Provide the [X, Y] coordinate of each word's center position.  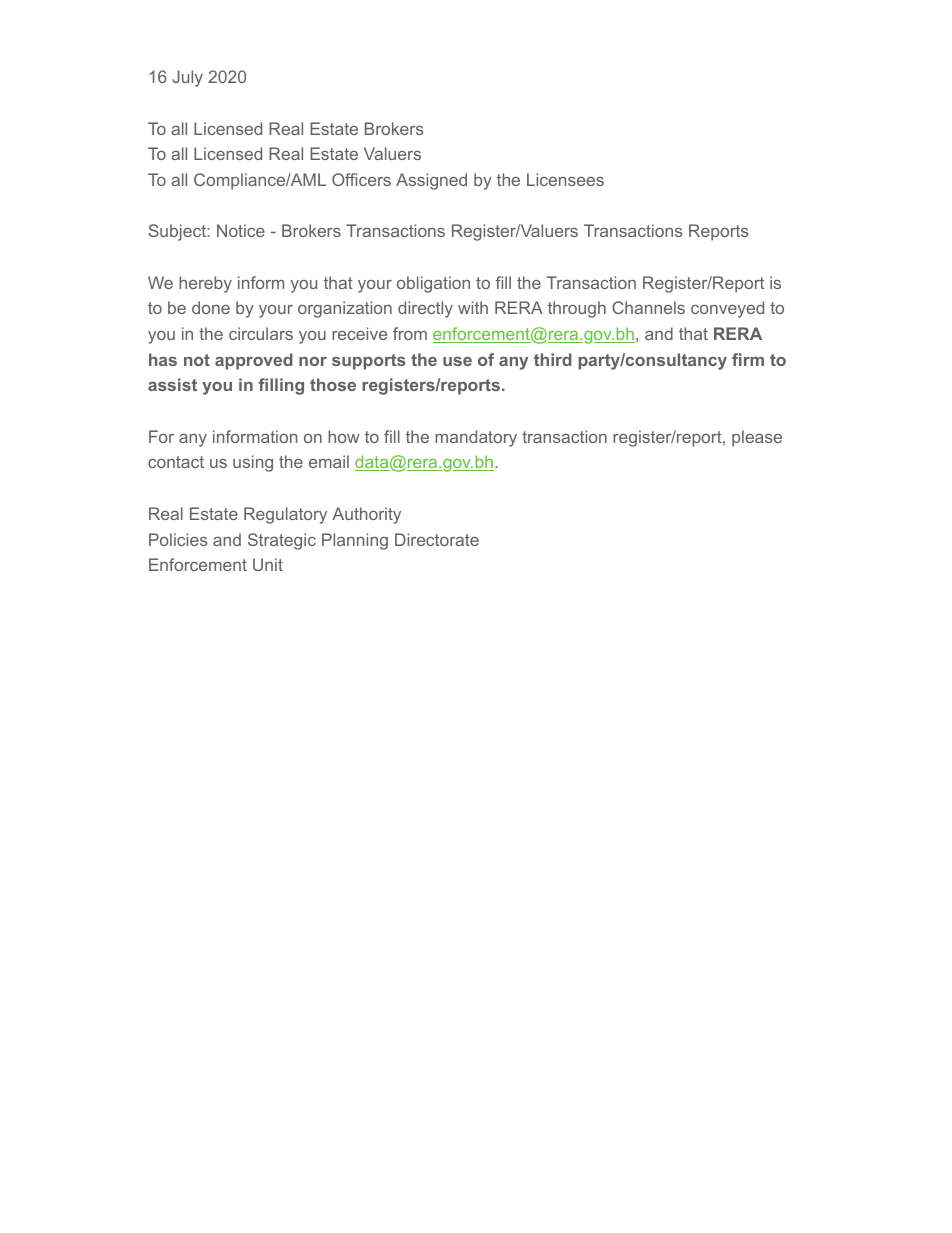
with [473, 307]
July [187, 78]
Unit [268, 564]
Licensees [565, 179]
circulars [261, 333]
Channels [648, 307]
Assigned [431, 181]
